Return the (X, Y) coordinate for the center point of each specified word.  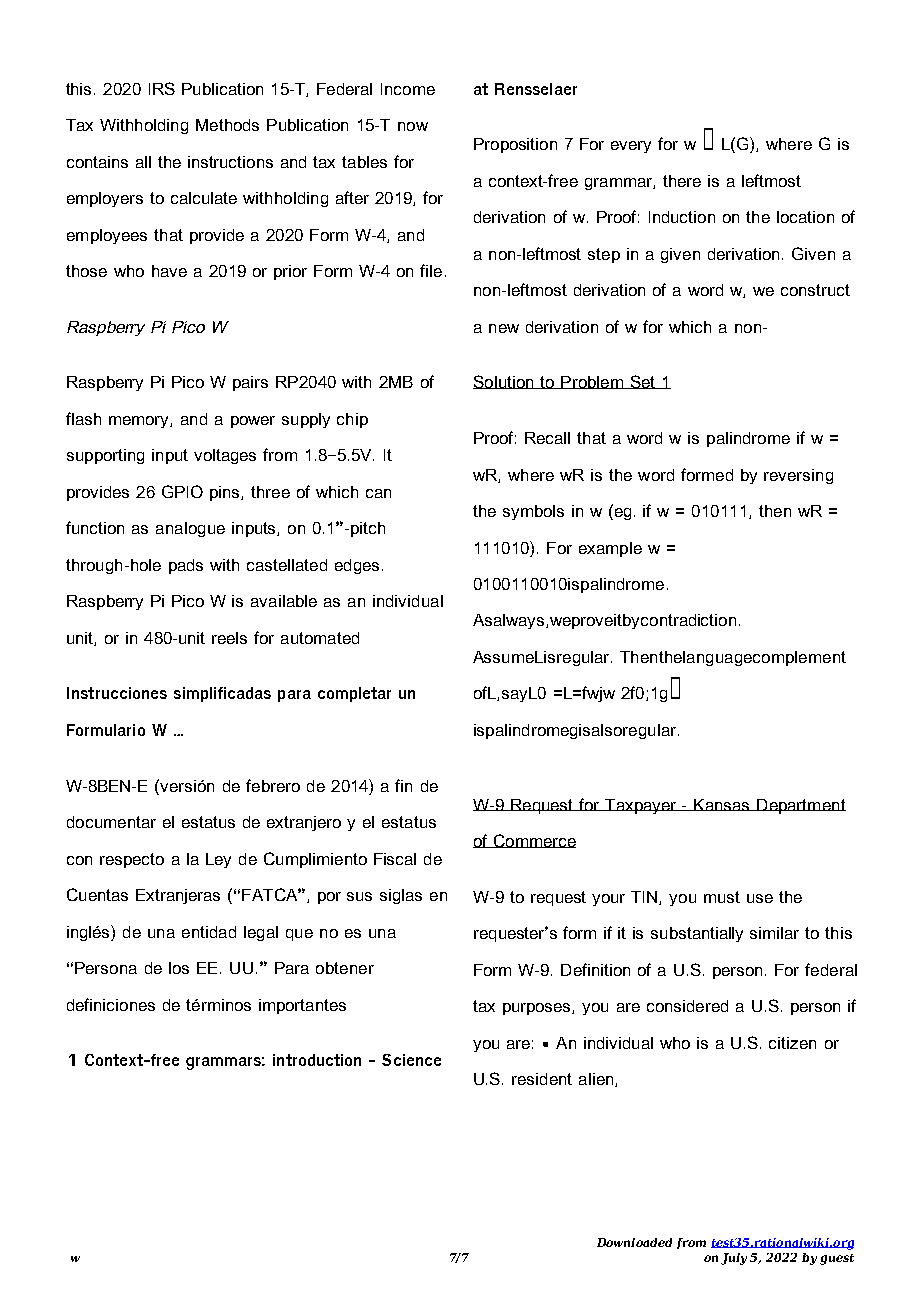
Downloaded (634, 1242)
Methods (227, 125)
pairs (250, 383)
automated (320, 638)
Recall (547, 438)
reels (229, 638)
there (682, 181)
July (734, 1259)
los (179, 968)
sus (359, 896)
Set (643, 382)
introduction (317, 1060)
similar (774, 933)
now (413, 126)
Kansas (722, 805)
